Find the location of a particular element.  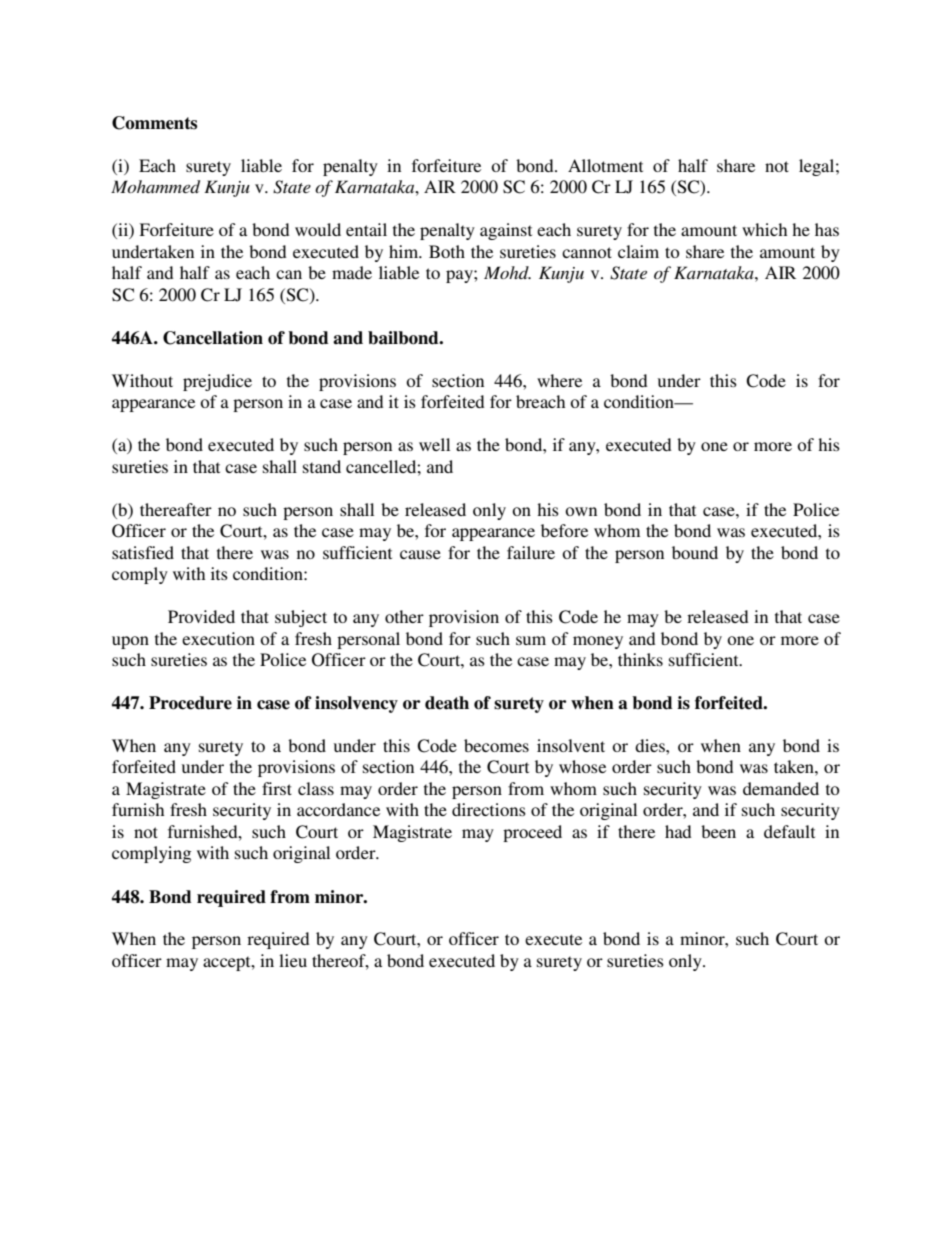

which is located at coordinates (764, 229).
